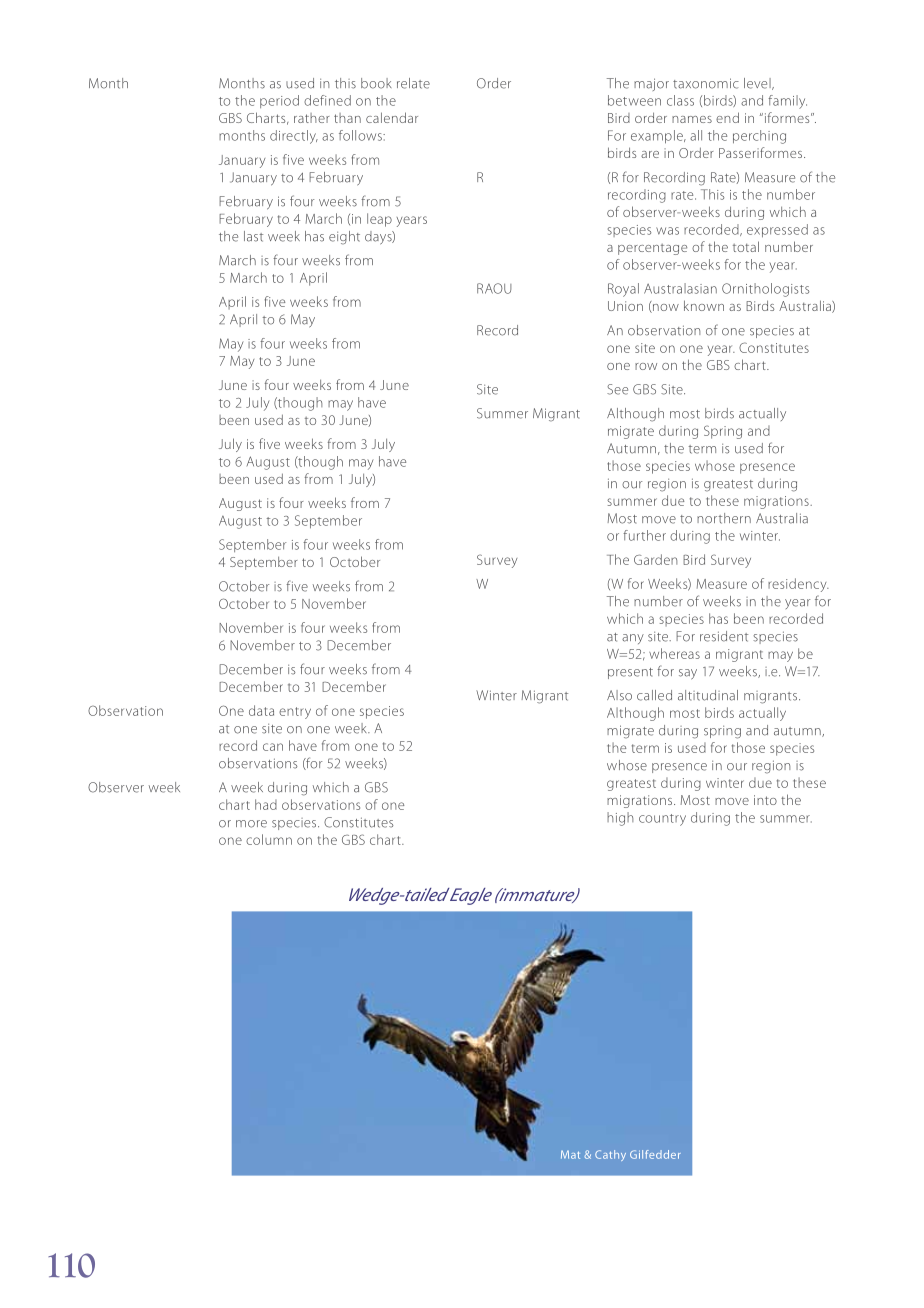 The height and width of the document is (1308, 924). I want to click on high, so click(620, 819).
